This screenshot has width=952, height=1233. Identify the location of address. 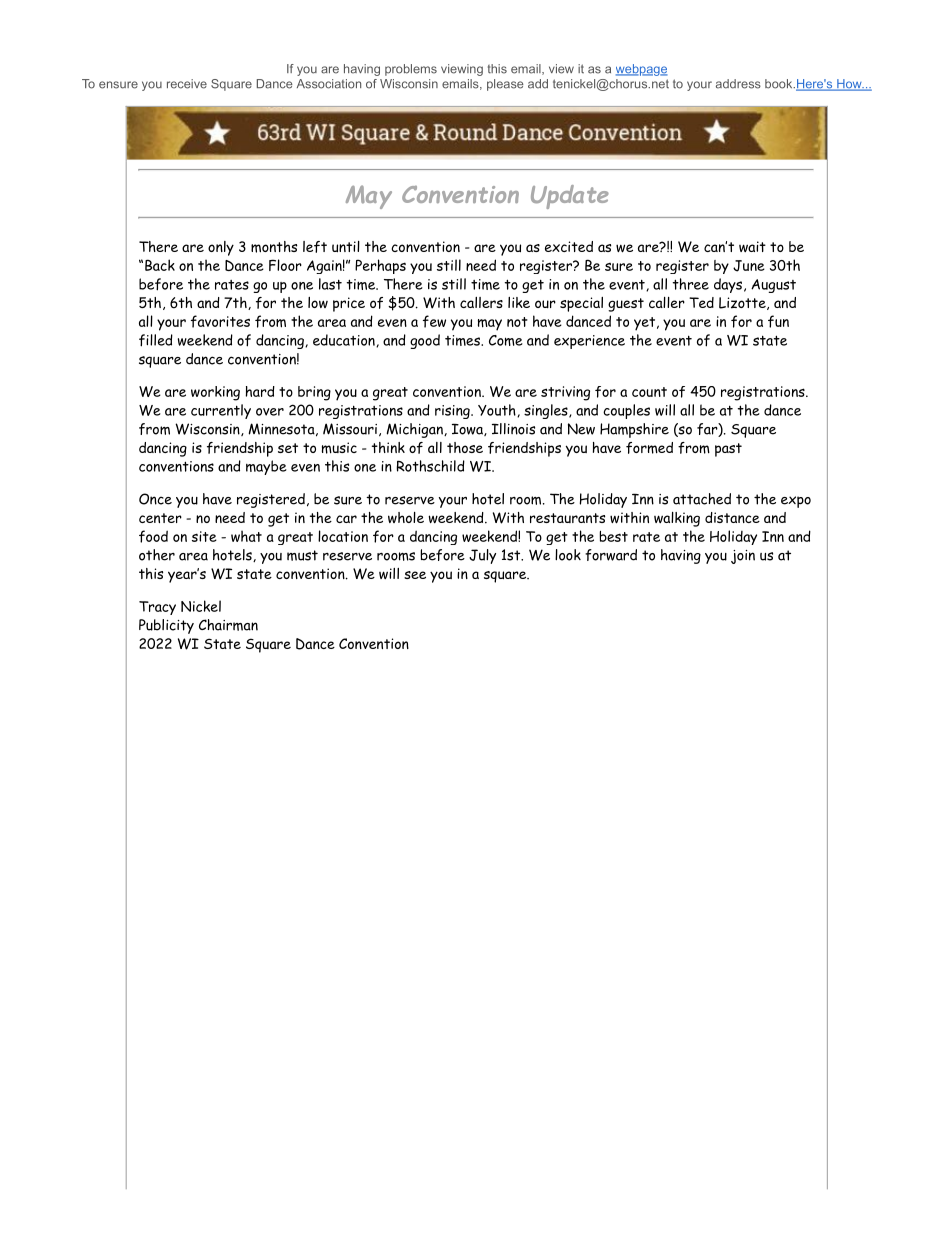
(738, 84).
